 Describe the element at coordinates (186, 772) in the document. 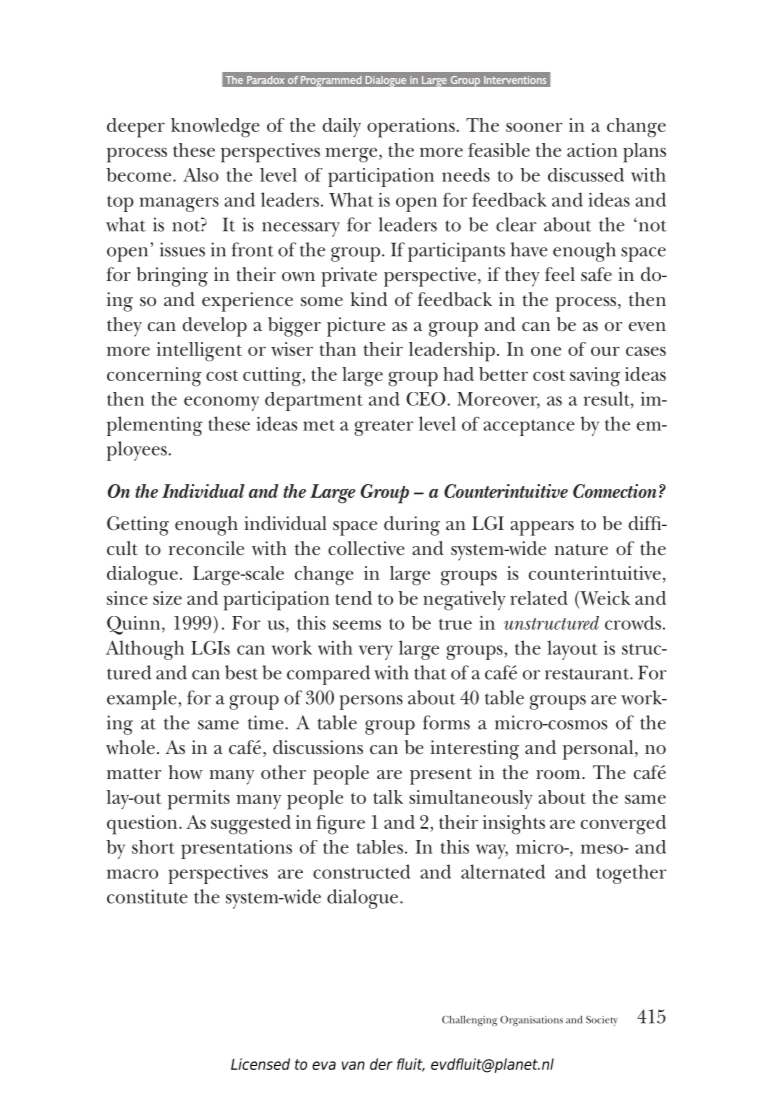

I see `how` at that location.
